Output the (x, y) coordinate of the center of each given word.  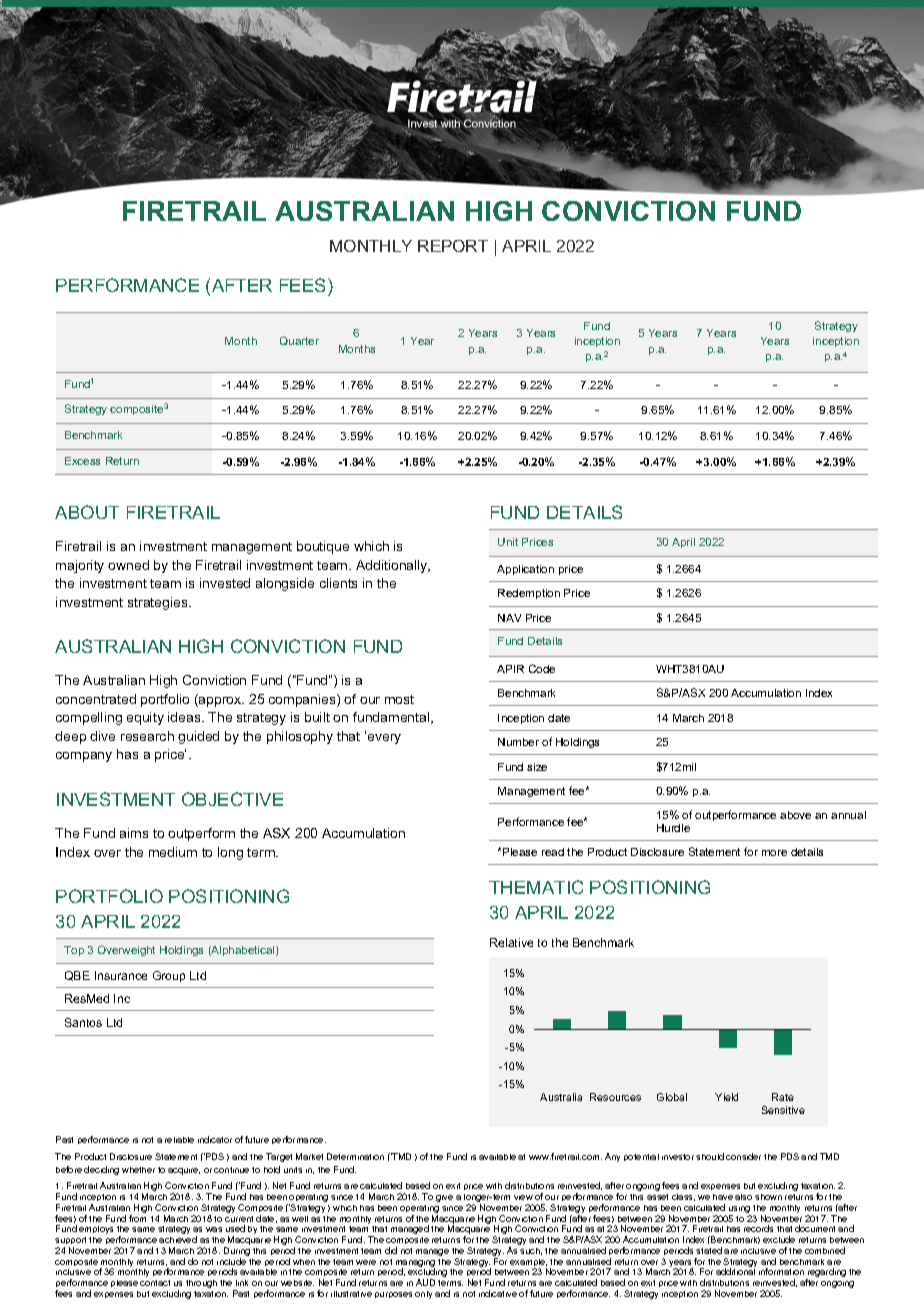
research (147, 736)
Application (525, 570)
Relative (511, 942)
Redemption (529, 594)
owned (128, 565)
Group (169, 976)
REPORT (453, 246)
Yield (726, 1097)
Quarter (299, 340)
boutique (323, 547)
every (384, 739)
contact (155, 1283)
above (795, 815)
